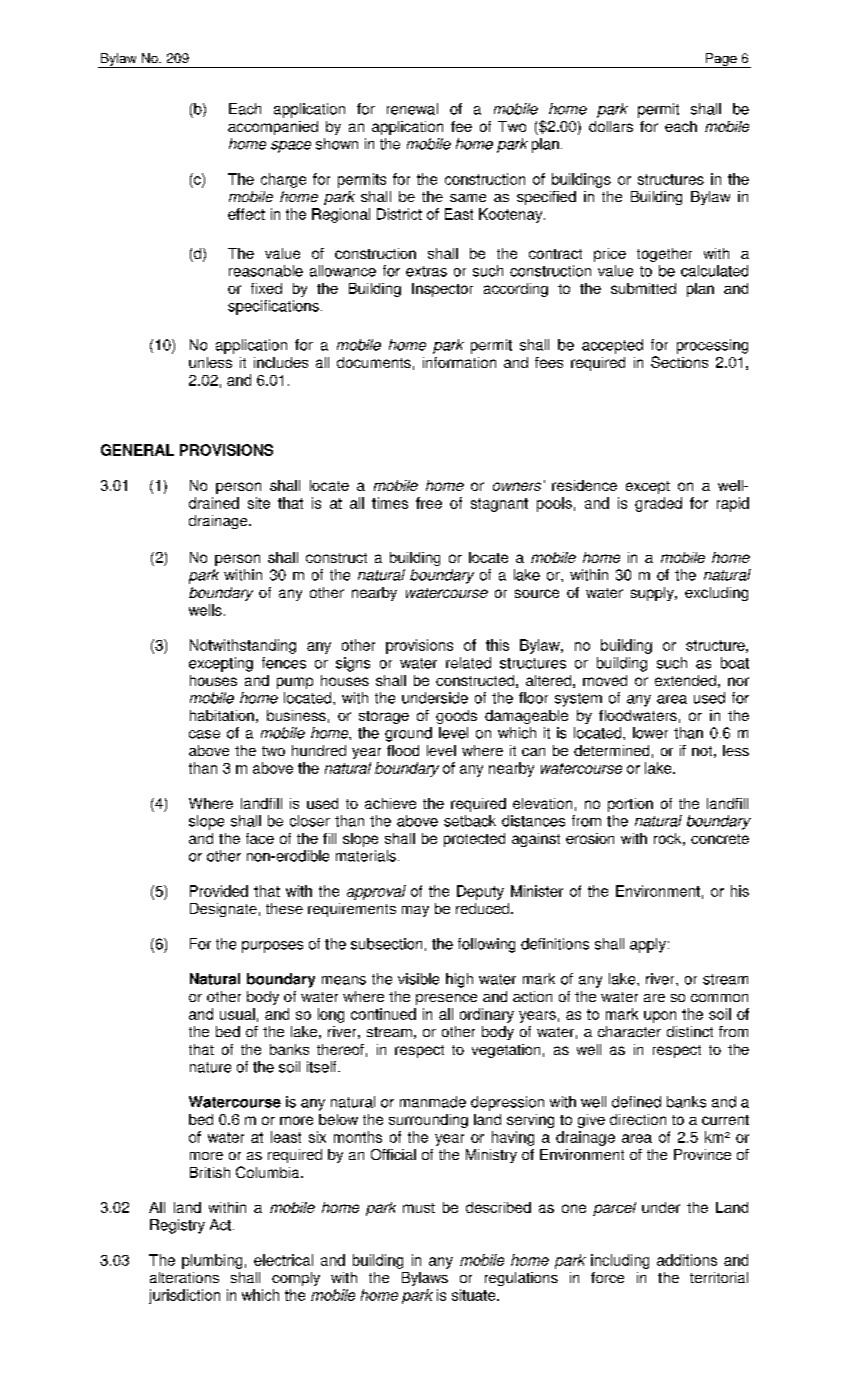 This document has width=849, height=1400. I want to click on accompanied, so click(273, 128).
